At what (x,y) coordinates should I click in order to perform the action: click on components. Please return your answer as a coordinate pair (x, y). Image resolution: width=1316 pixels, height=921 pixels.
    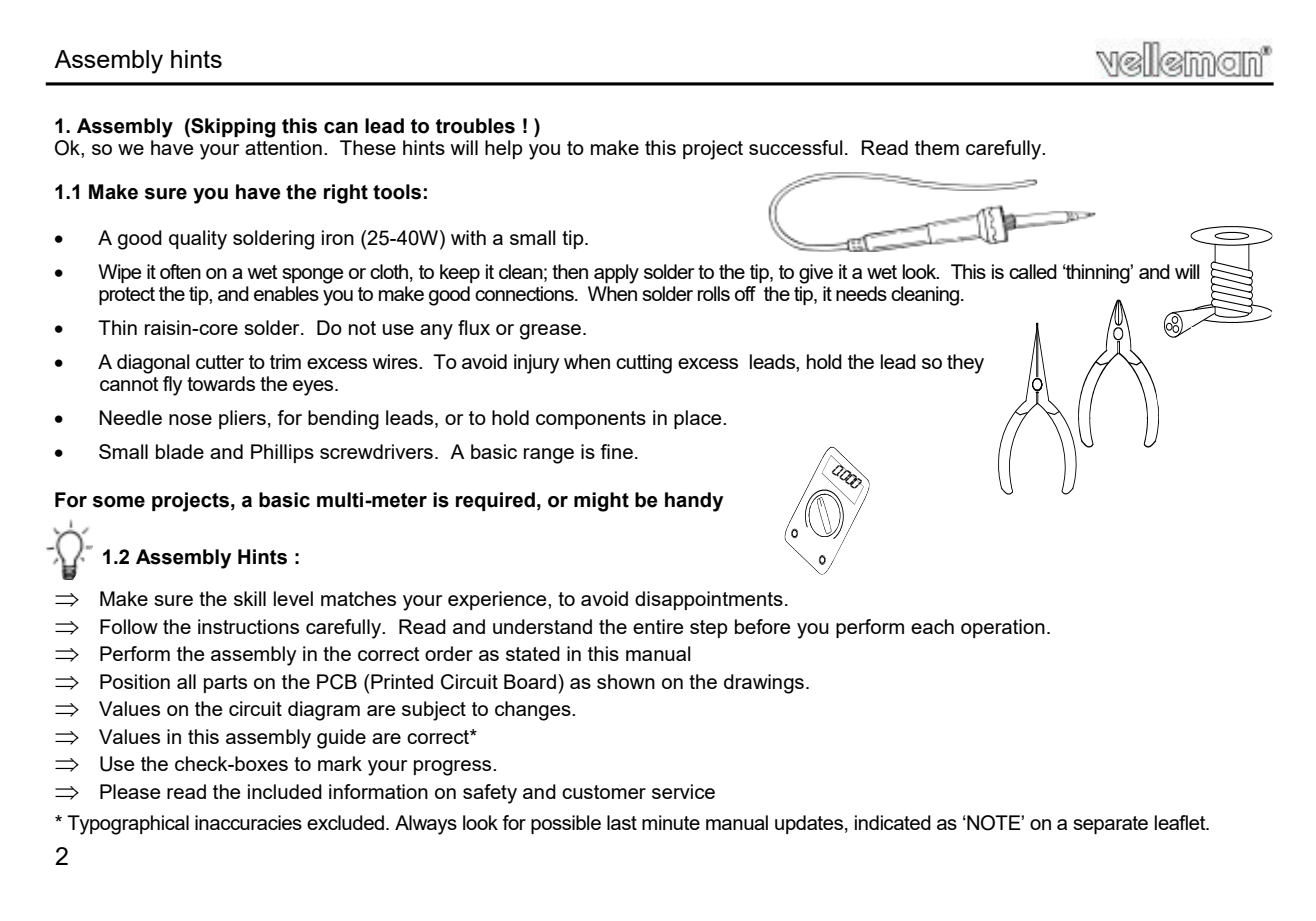
    Looking at the image, I should click on (591, 420).
